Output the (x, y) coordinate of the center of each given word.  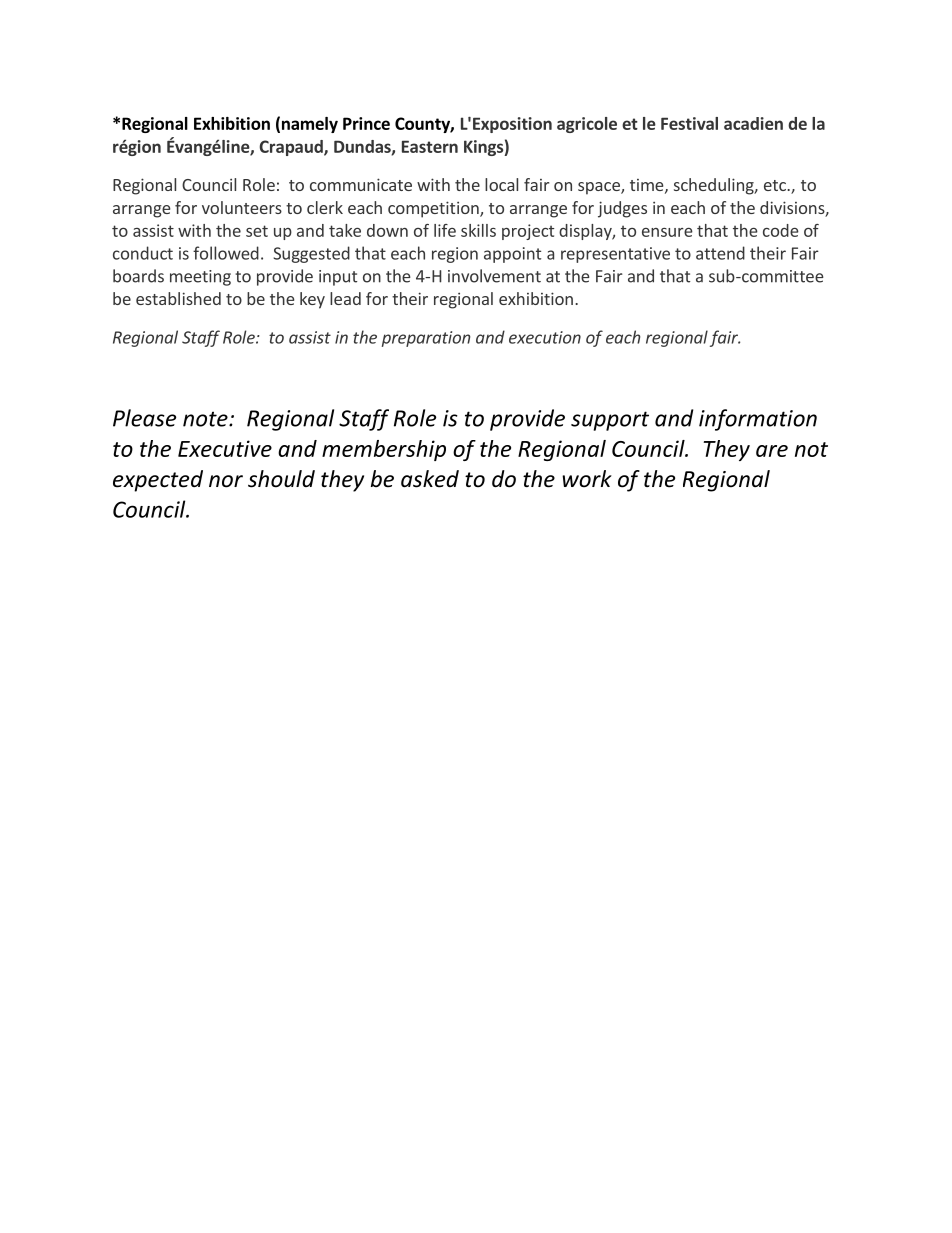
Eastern (430, 146)
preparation (426, 339)
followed (226, 253)
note (206, 419)
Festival (689, 123)
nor (226, 481)
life (445, 230)
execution (545, 337)
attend (720, 253)
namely (310, 125)
